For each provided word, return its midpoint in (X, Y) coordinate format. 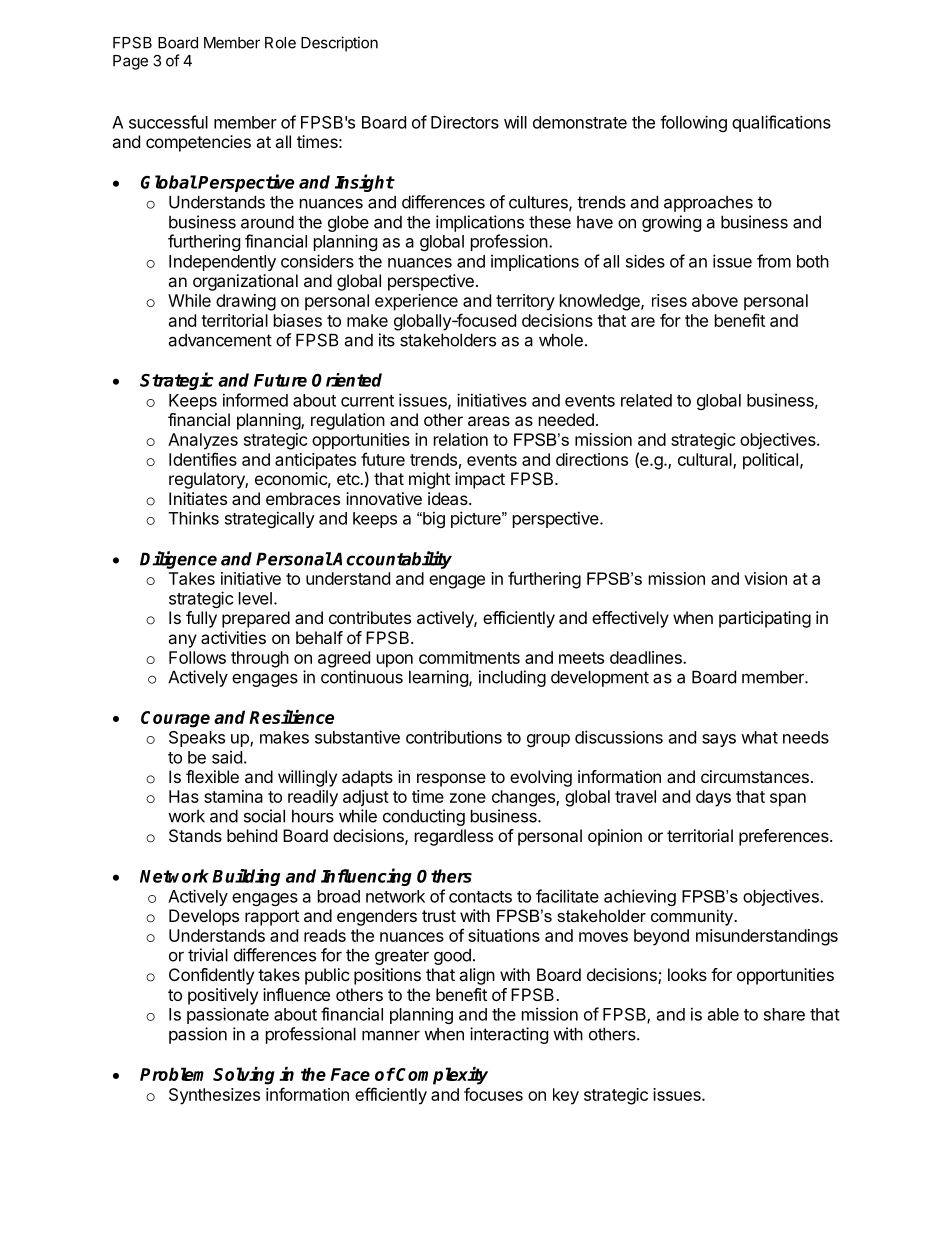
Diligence (178, 560)
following (693, 123)
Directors (465, 122)
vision (765, 578)
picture (477, 519)
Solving (244, 1076)
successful (168, 122)
